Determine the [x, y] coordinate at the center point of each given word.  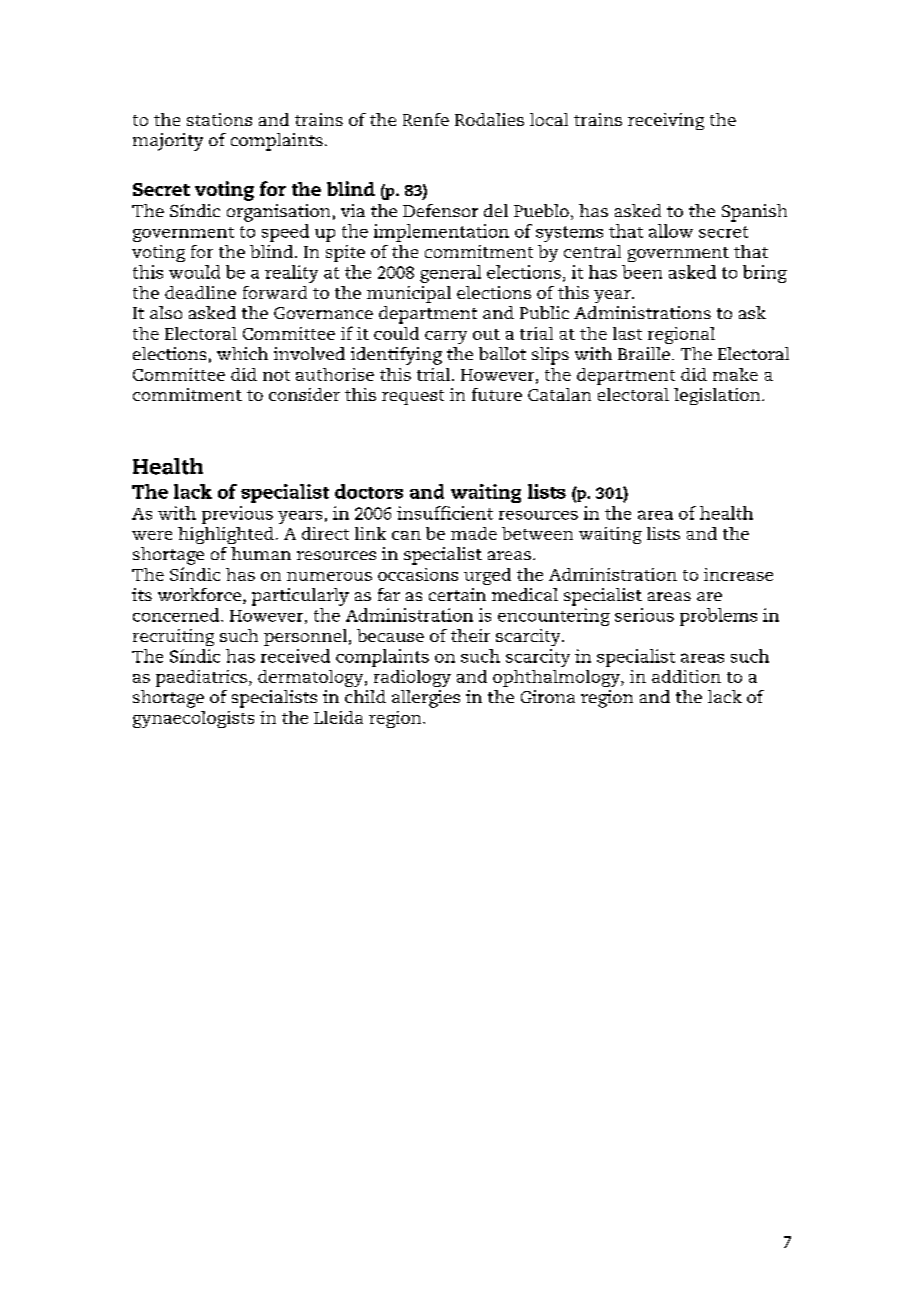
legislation [718, 396]
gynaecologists [193, 719]
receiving [666, 121]
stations [219, 119]
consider [304, 394]
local [549, 119]
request [413, 397]
